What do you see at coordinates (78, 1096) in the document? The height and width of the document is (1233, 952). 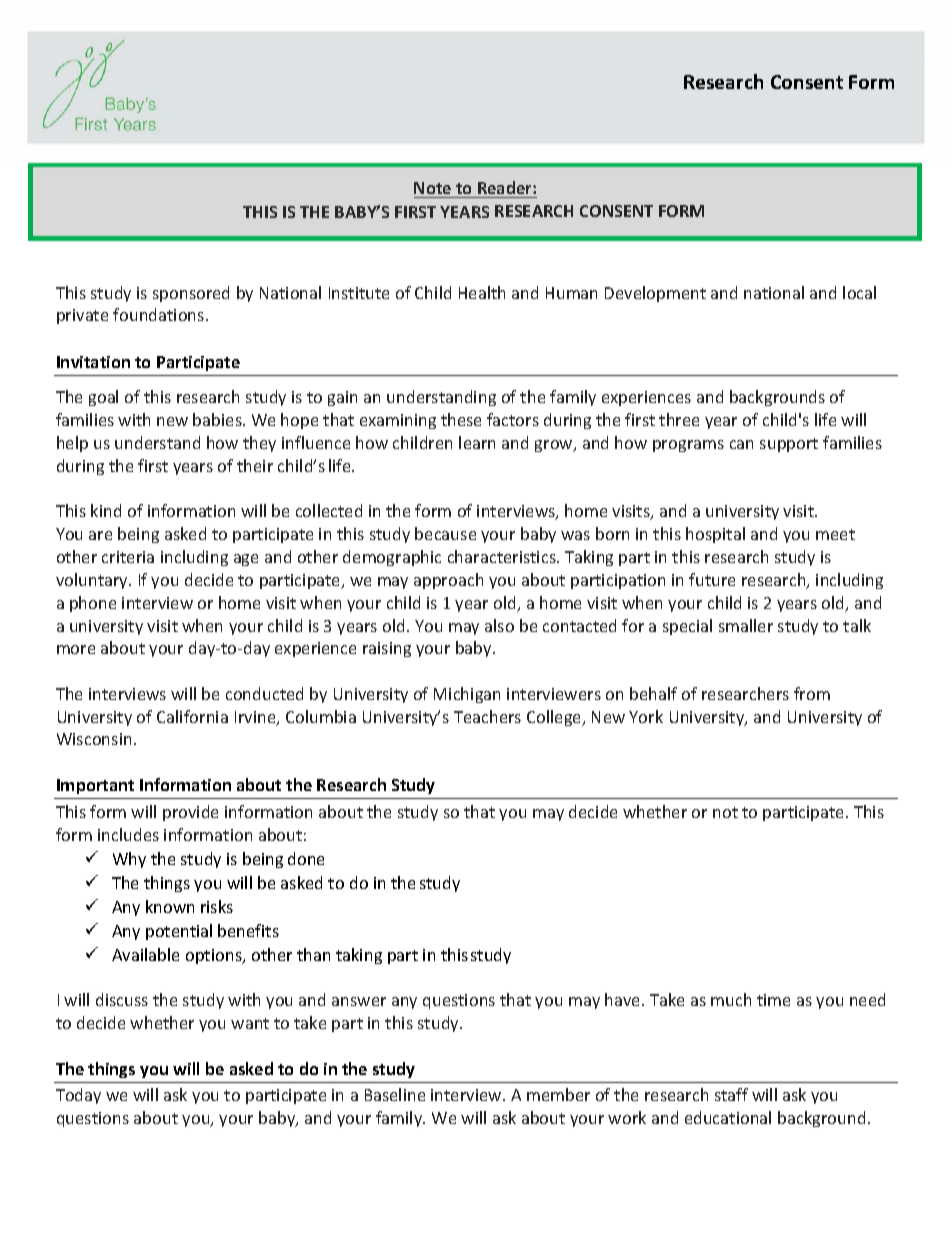 I see `Today` at bounding box center [78, 1096].
